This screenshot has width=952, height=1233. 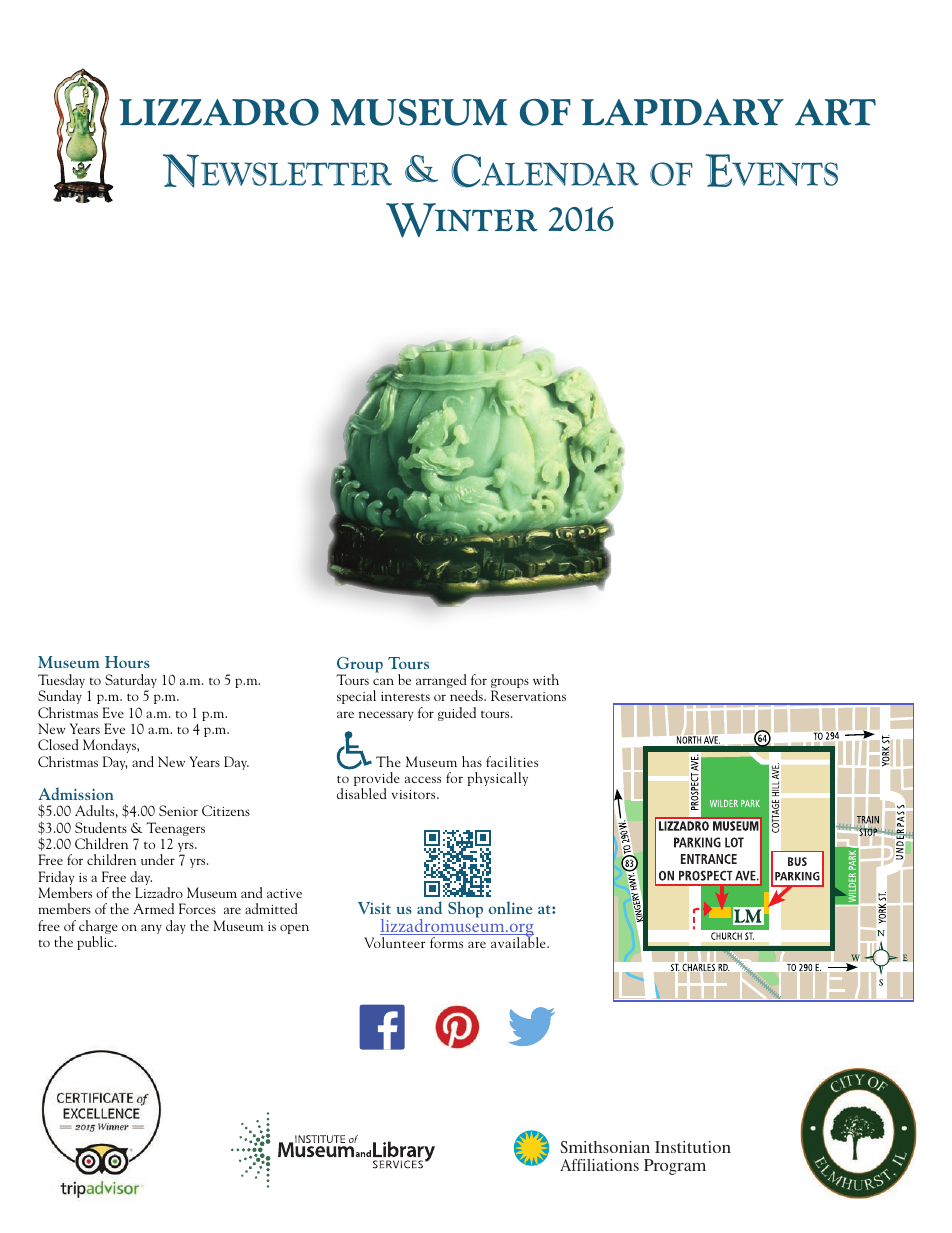 What do you see at coordinates (96, 943) in the screenshot?
I see `public` at bounding box center [96, 943].
